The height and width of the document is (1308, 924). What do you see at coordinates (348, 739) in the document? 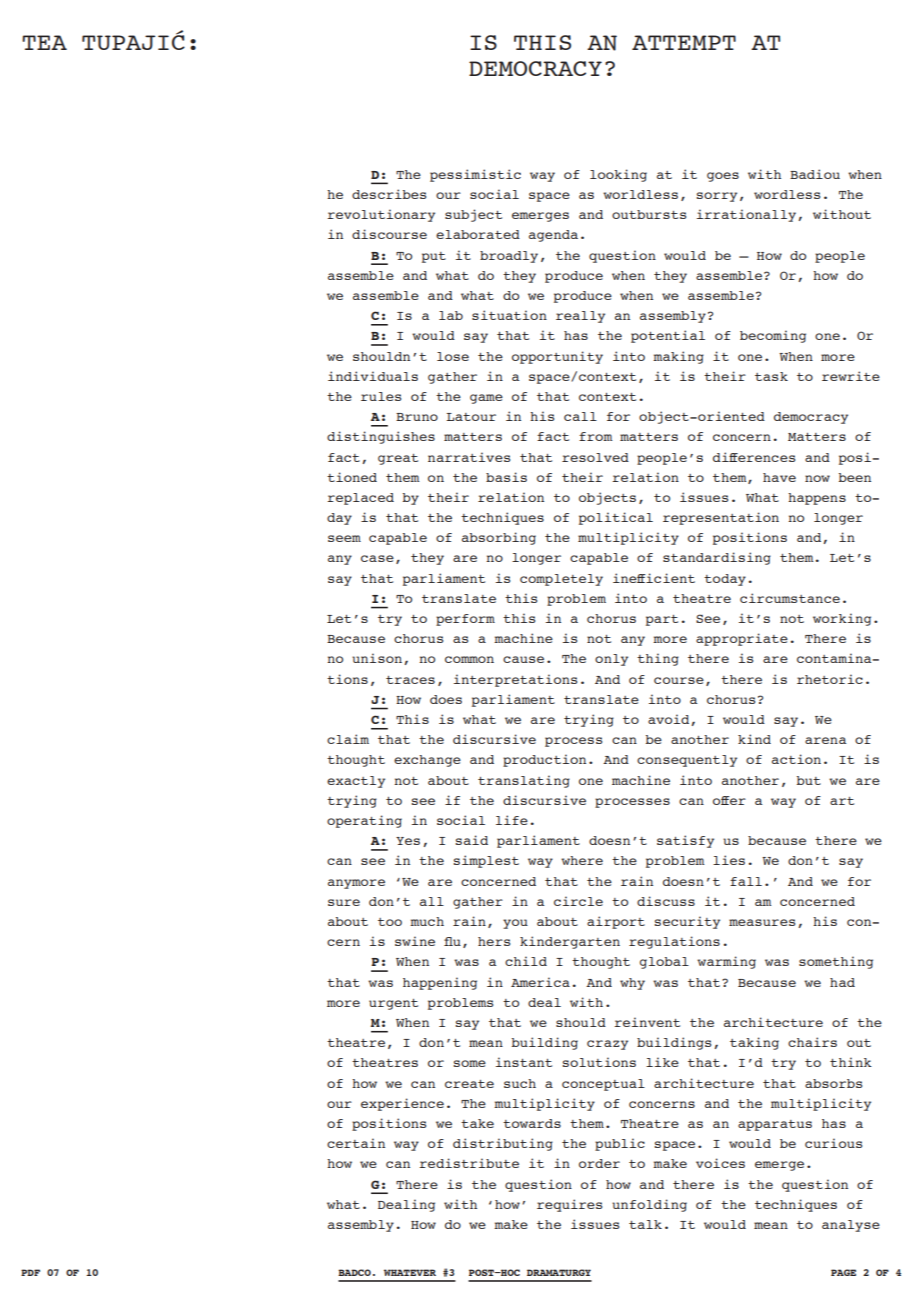
I see `claim` at bounding box center [348, 739].
